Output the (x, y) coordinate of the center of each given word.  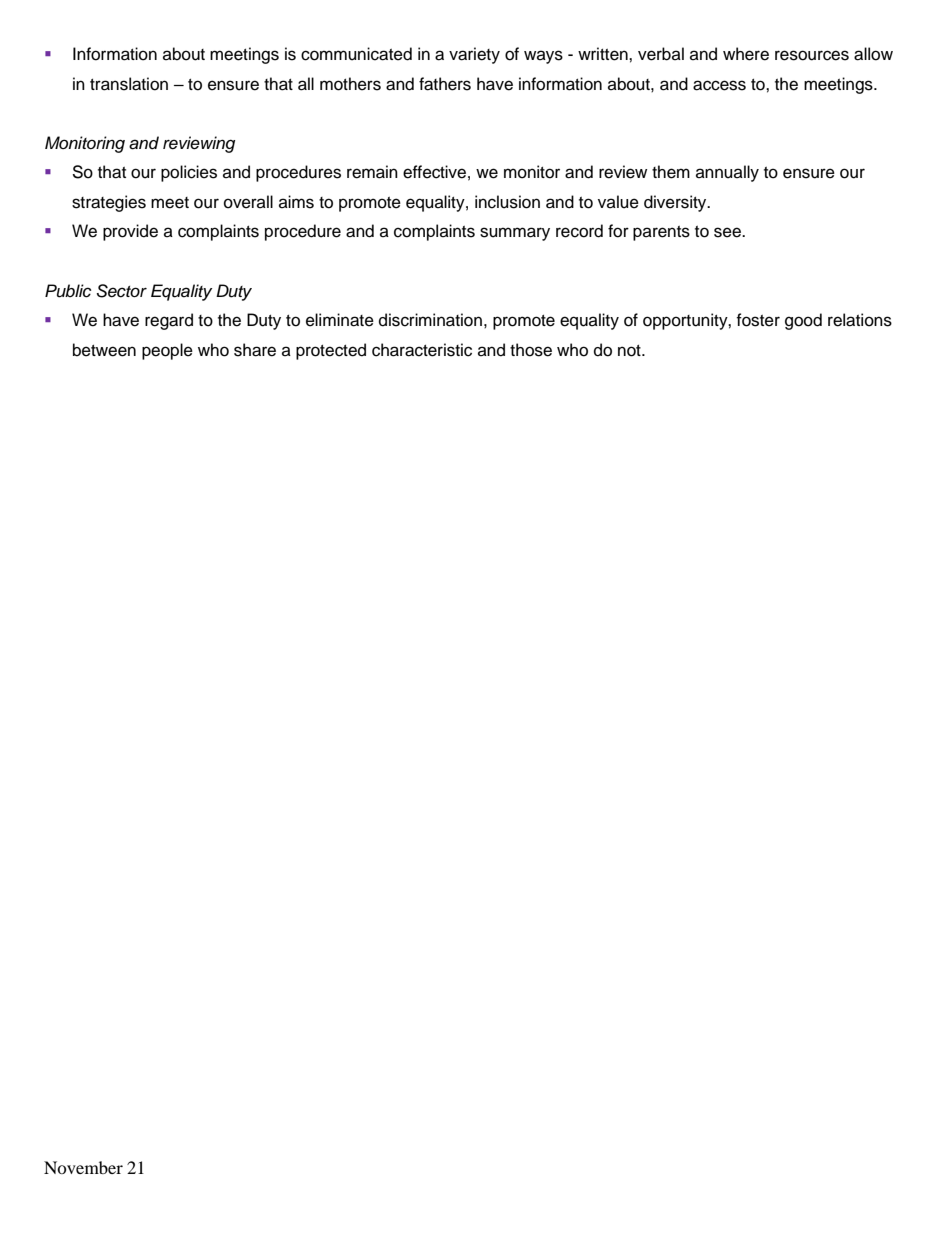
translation (129, 84)
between (104, 350)
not (630, 351)
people (167, 351)
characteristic (422, 350)
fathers (445, 84)
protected (331, 351)
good (803, 321)
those (531, 350)
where (746, 54)
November (83, 1167)
